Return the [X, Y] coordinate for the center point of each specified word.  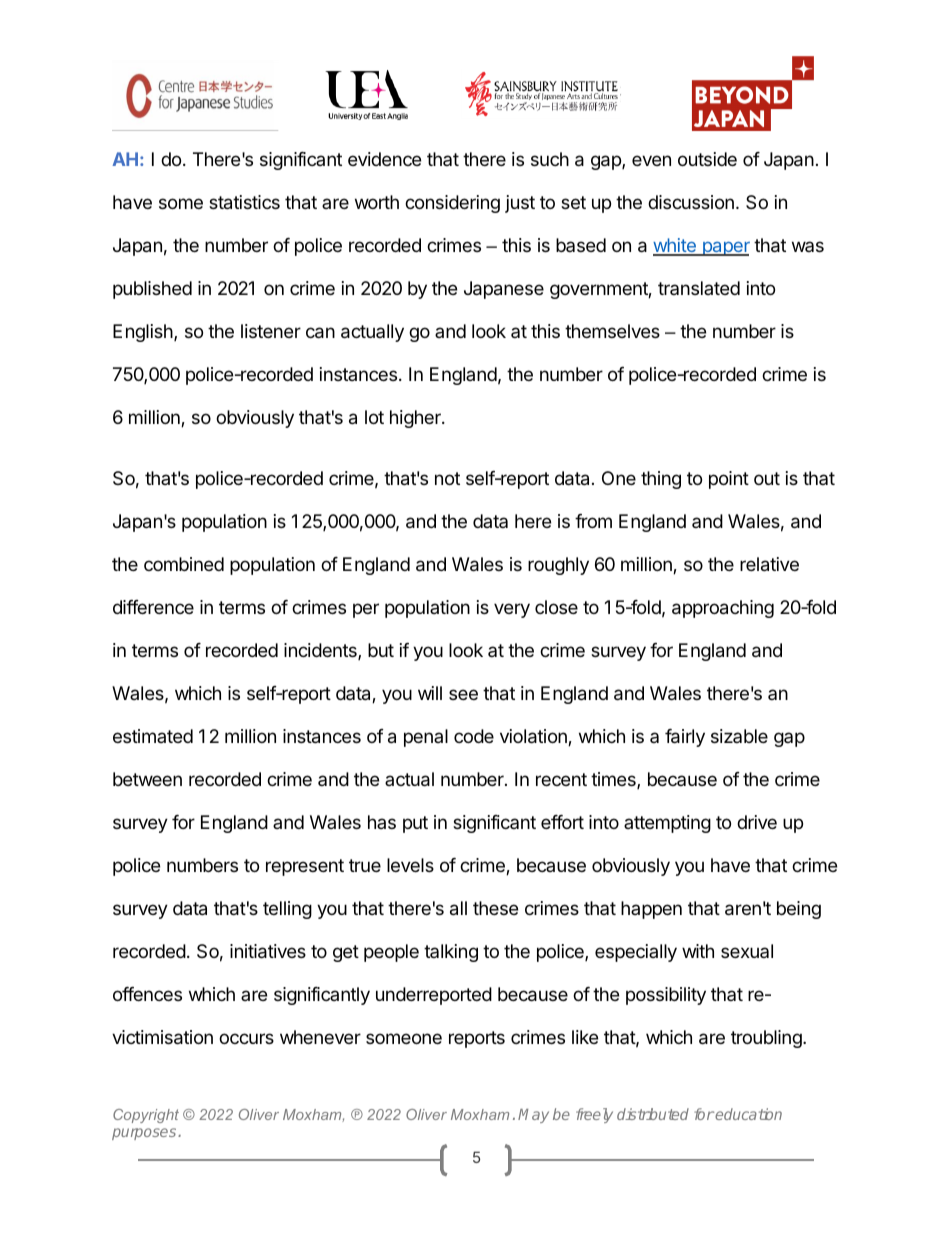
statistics [244, 202]
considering [452, 204]
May [533, 1116]
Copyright [146, 1116]
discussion [691, 202]
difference [153, 607]
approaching [723, 609]
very [512, 610]
